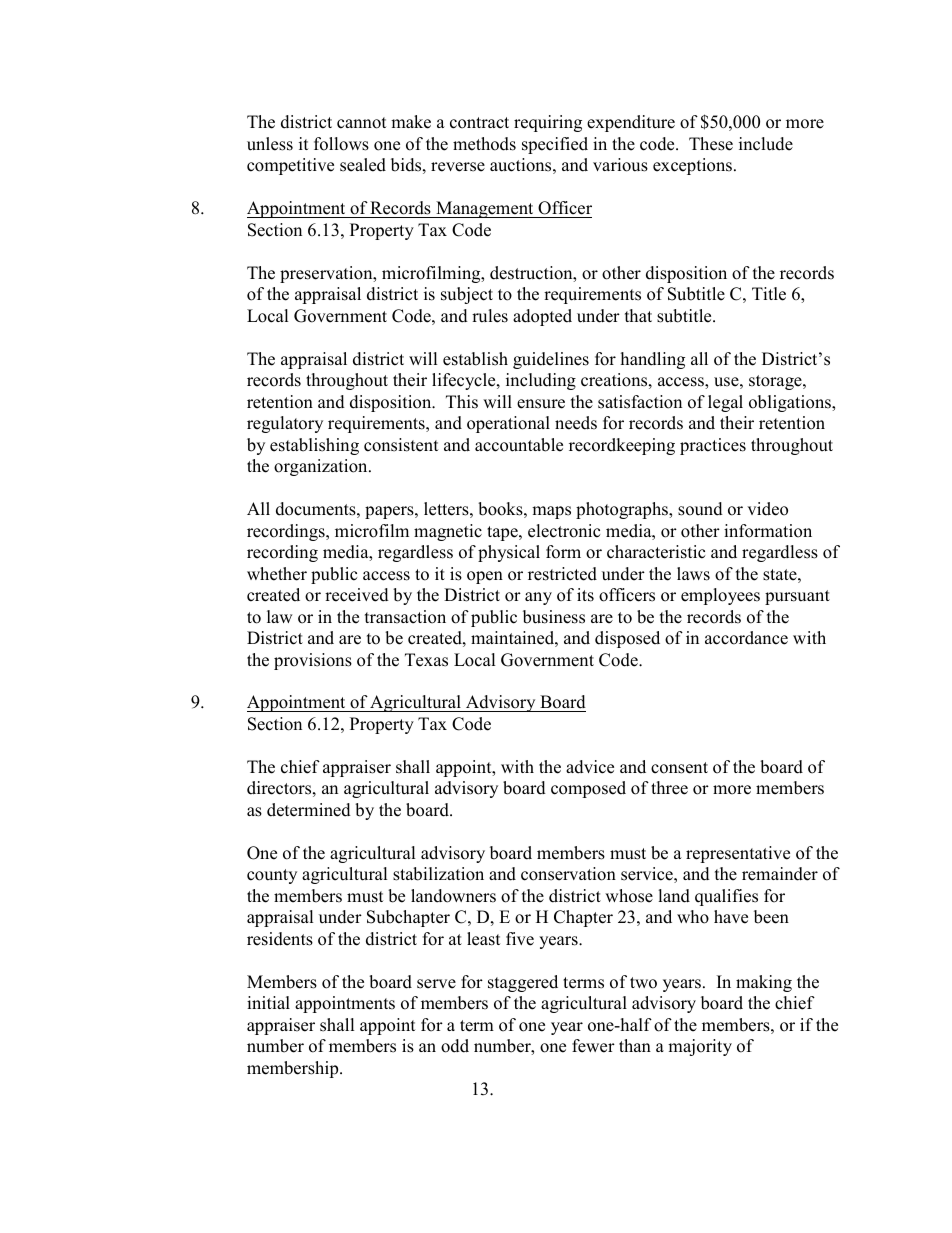 The height and width of the document is (1233, 952). Describe the element at coordinates (341, 144) in the document. I see `follows` at that location.
